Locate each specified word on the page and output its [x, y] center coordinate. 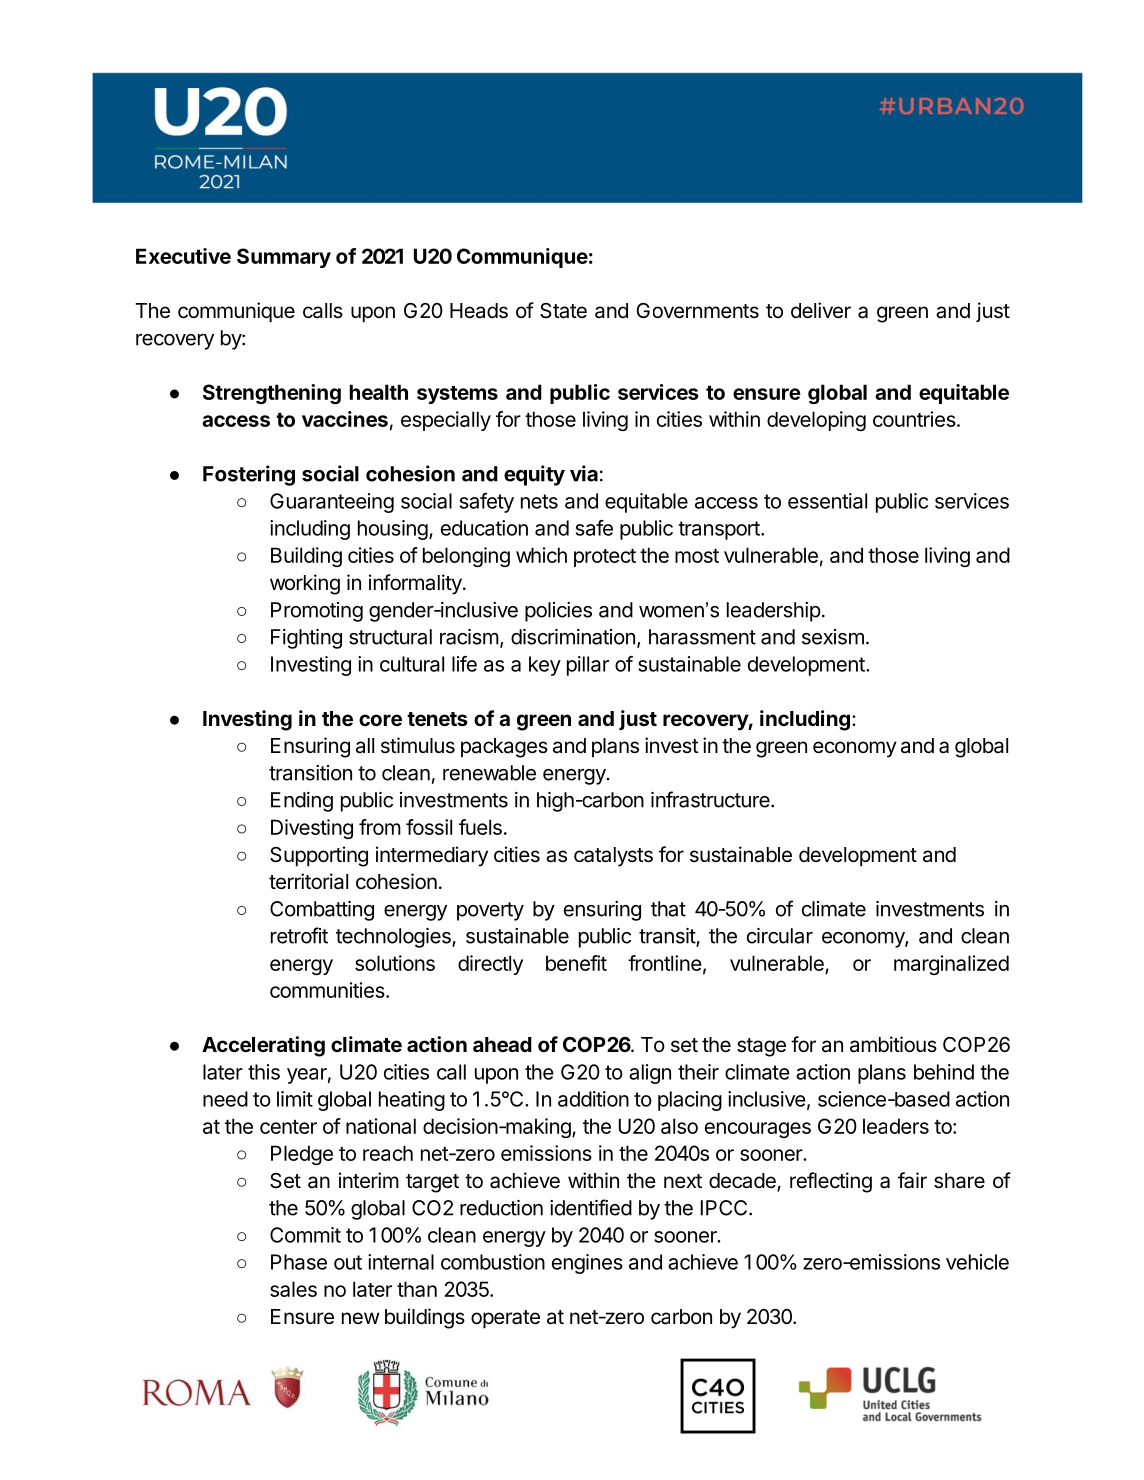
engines [587, 1264]
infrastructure [711, 799]
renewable [489, 773]
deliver [821, 310]
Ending [302, 802]
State [563, 311]
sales [293, 1289]
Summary [284, 258]
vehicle [977, 1262]
